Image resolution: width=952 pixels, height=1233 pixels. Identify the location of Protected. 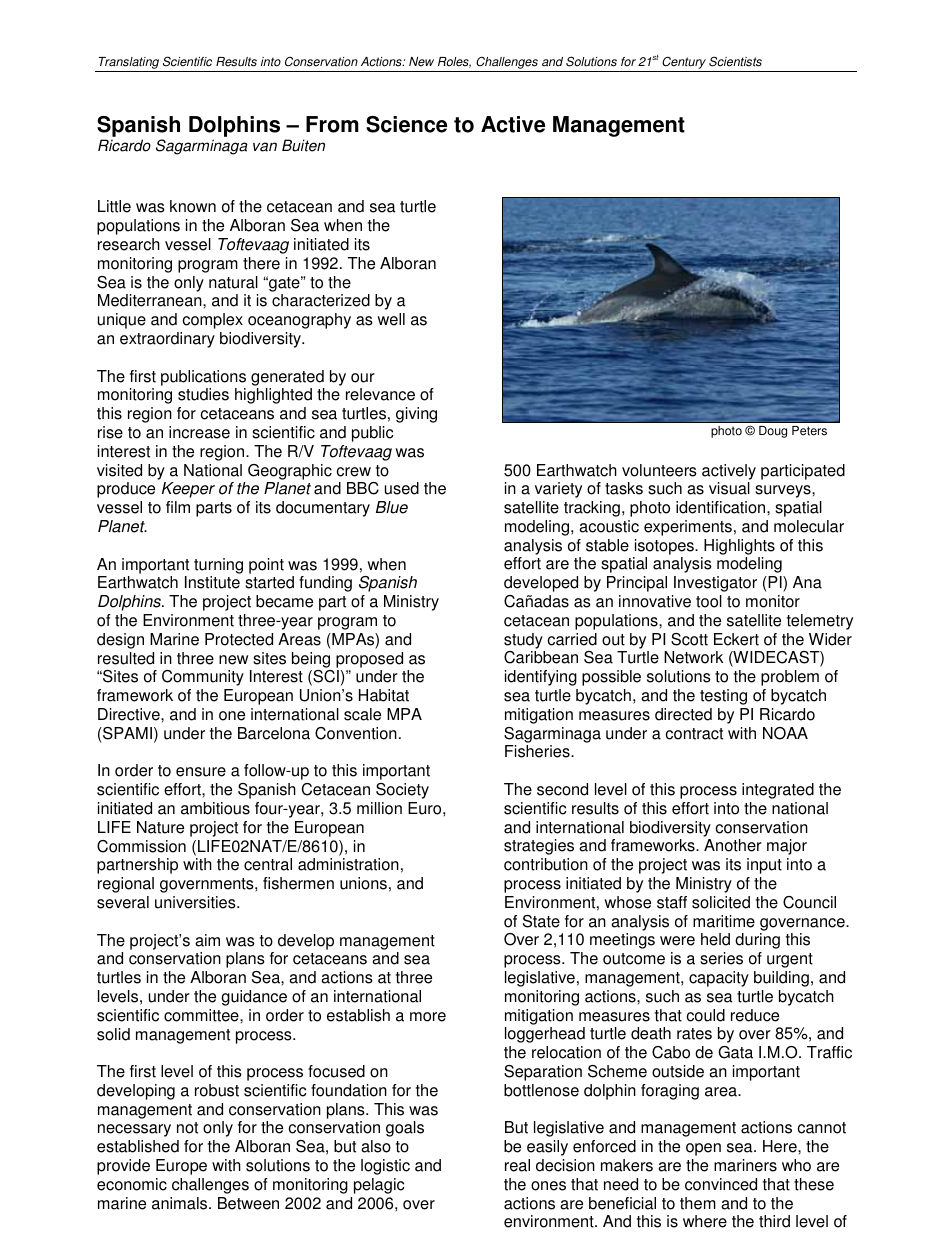
(239, 639).
